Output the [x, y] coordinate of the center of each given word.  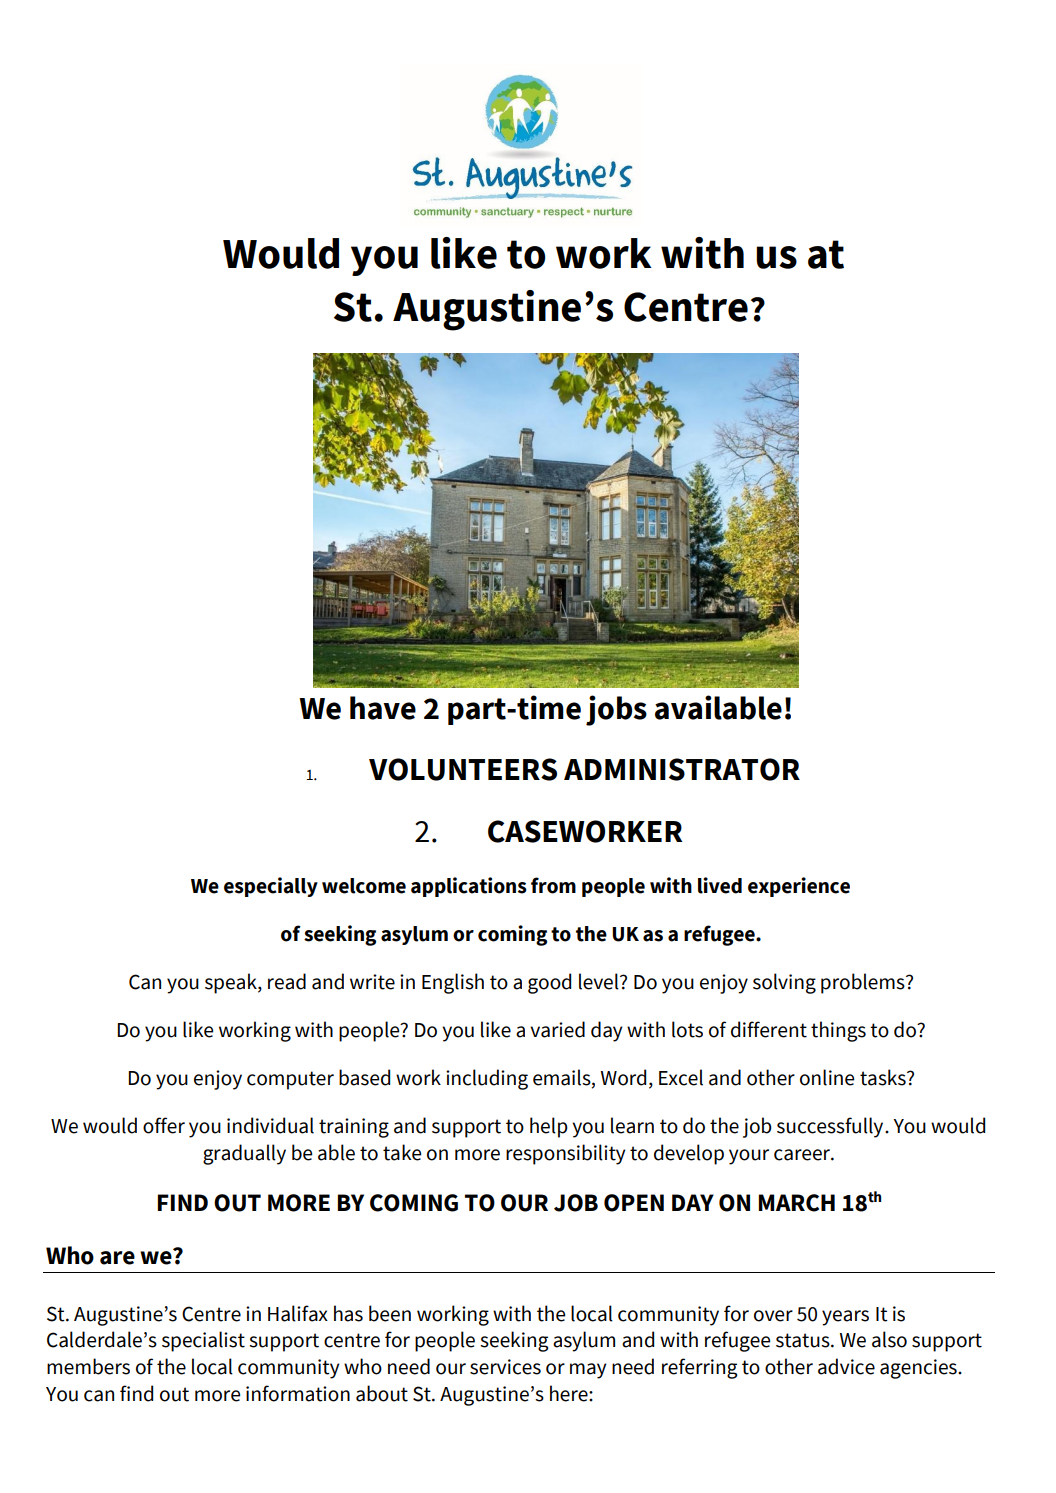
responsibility [566, 1154]
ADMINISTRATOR [682, 769]
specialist [203, 1341]
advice [846, 1366]
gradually [244, 1154]
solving [784, 983]
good [549, 983]
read [287, 981]
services [505, 1367]
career [803, 1155]
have [383, 708]
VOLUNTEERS [463, 769]
